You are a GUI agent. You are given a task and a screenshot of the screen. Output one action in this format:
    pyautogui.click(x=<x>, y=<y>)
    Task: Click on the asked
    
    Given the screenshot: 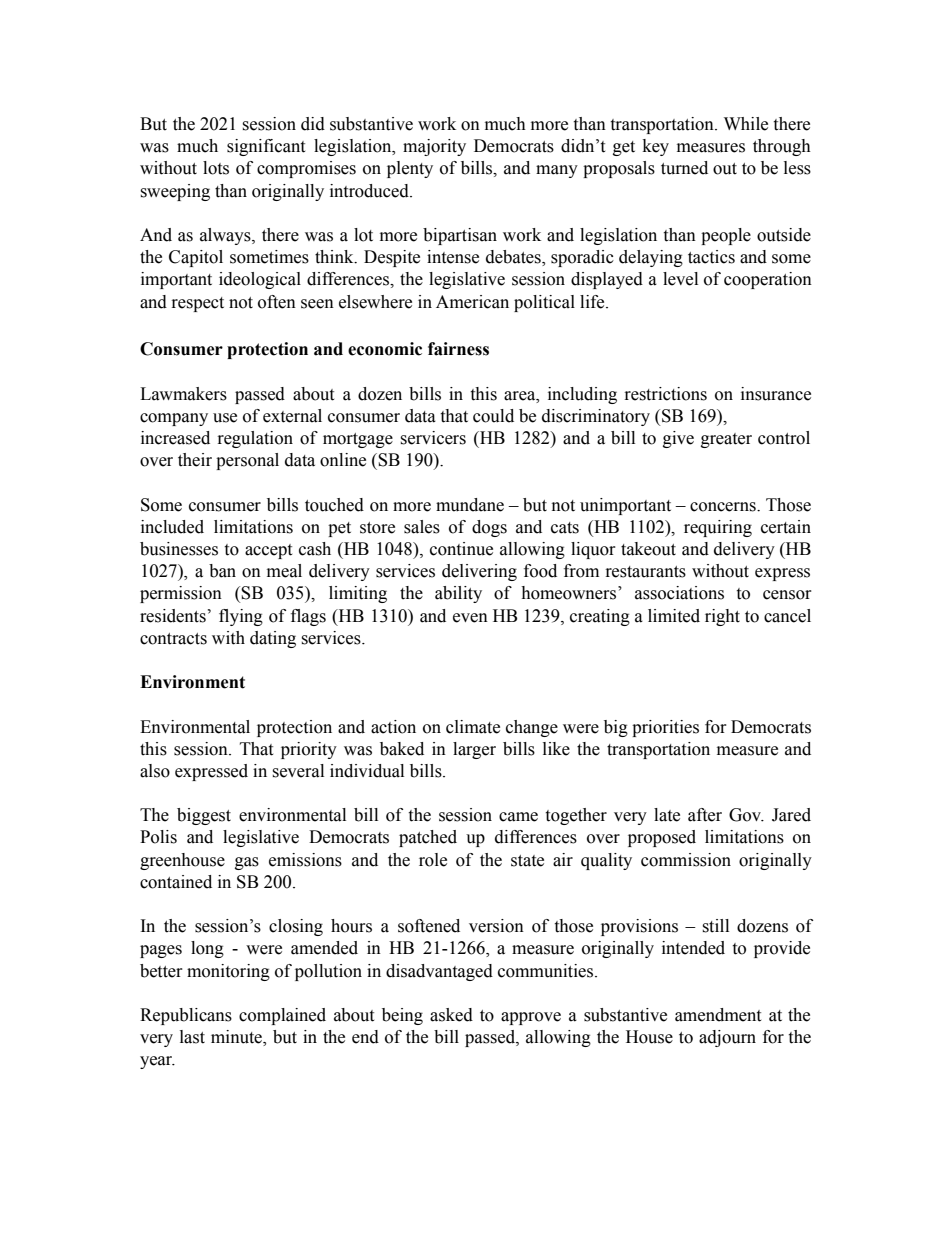 What is the action you would take?
    pyautogui.click(x=451, y=1015)
